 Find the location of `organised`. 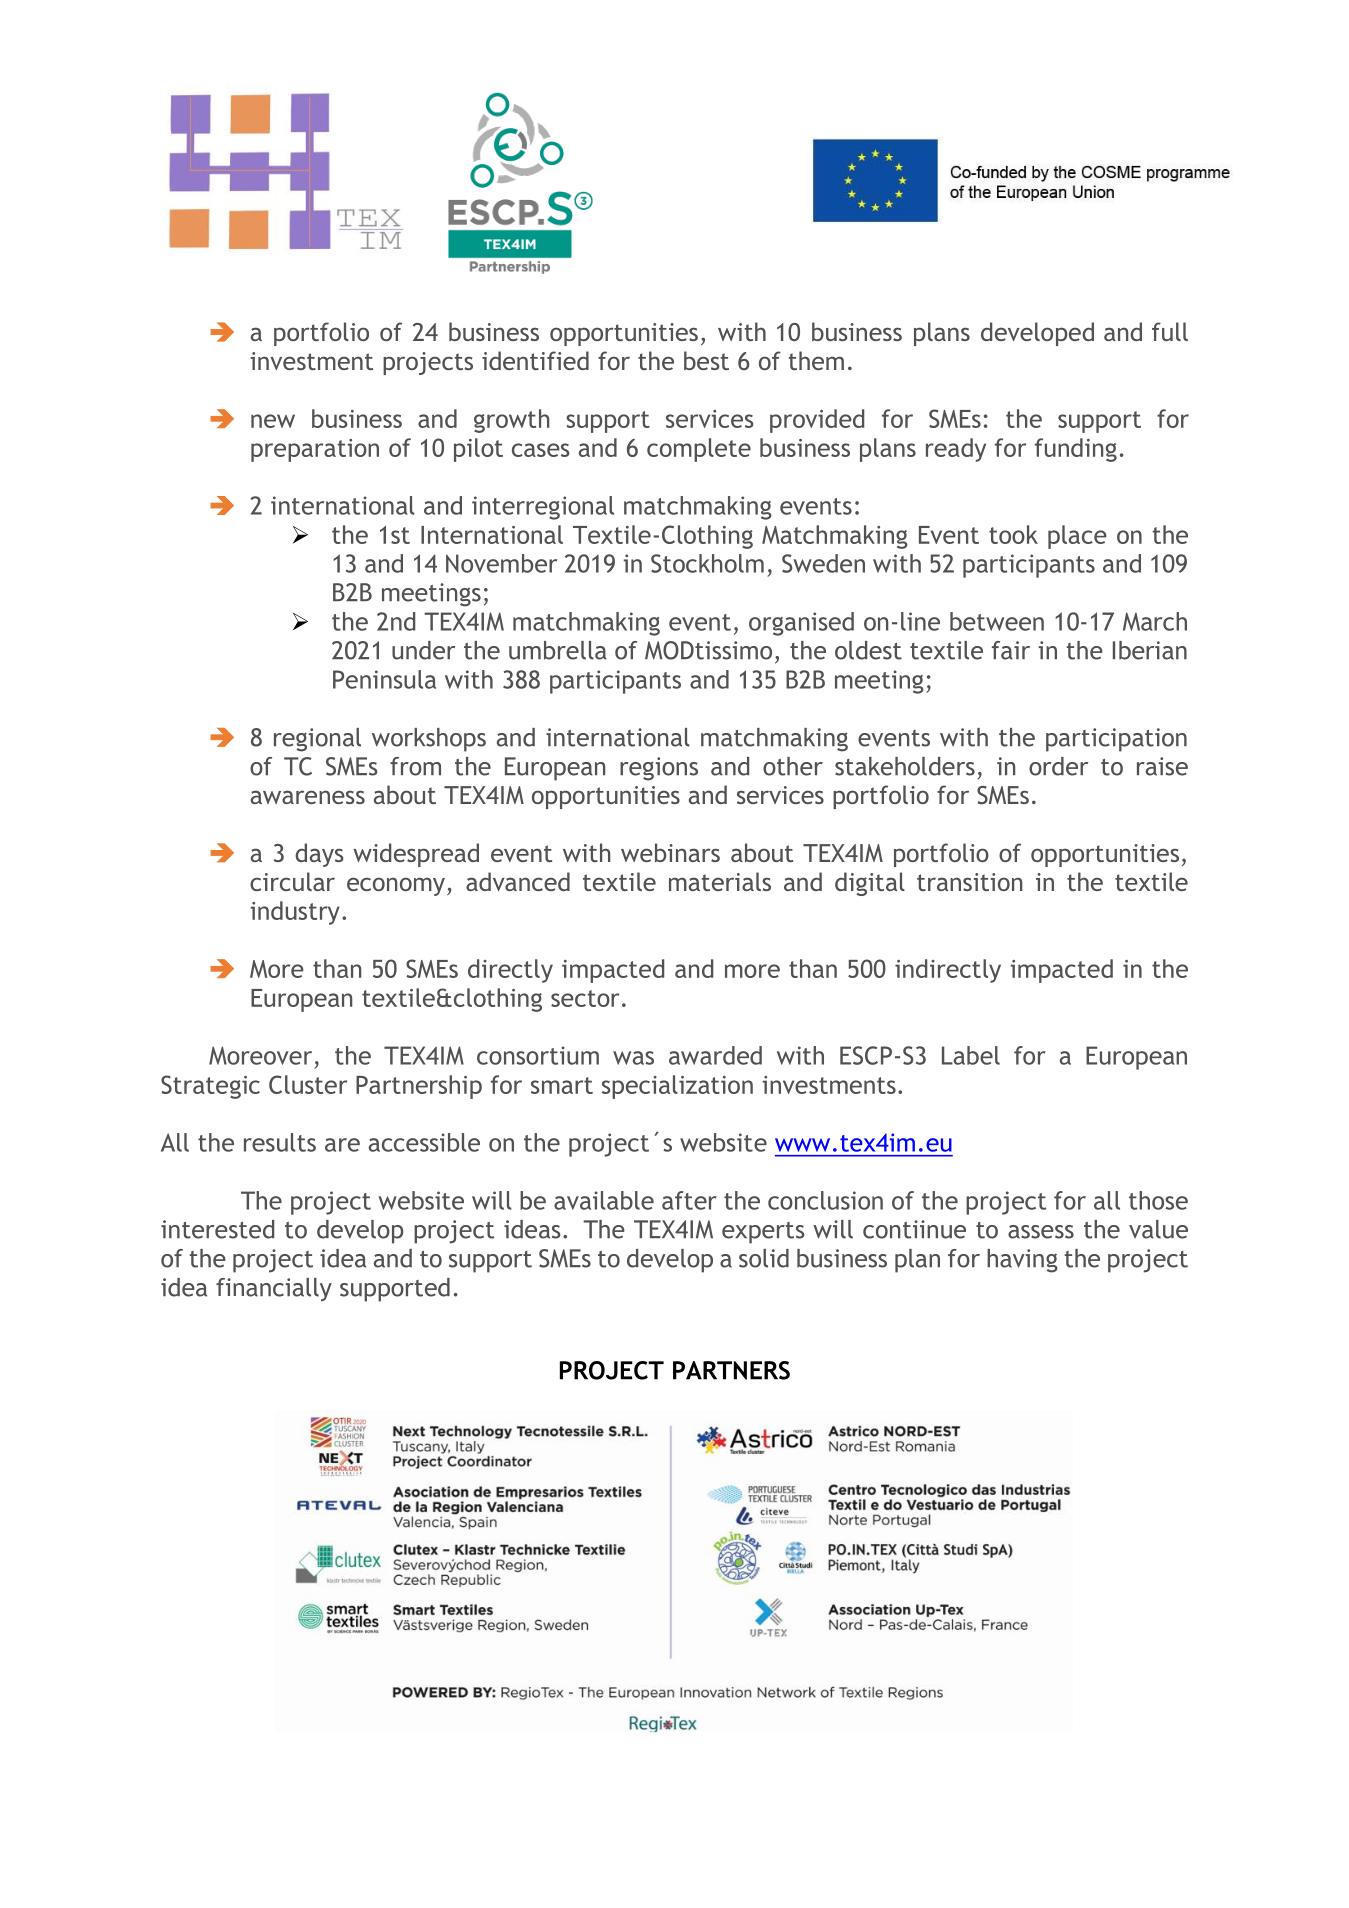

organised is located at coordinates (801, 624).
